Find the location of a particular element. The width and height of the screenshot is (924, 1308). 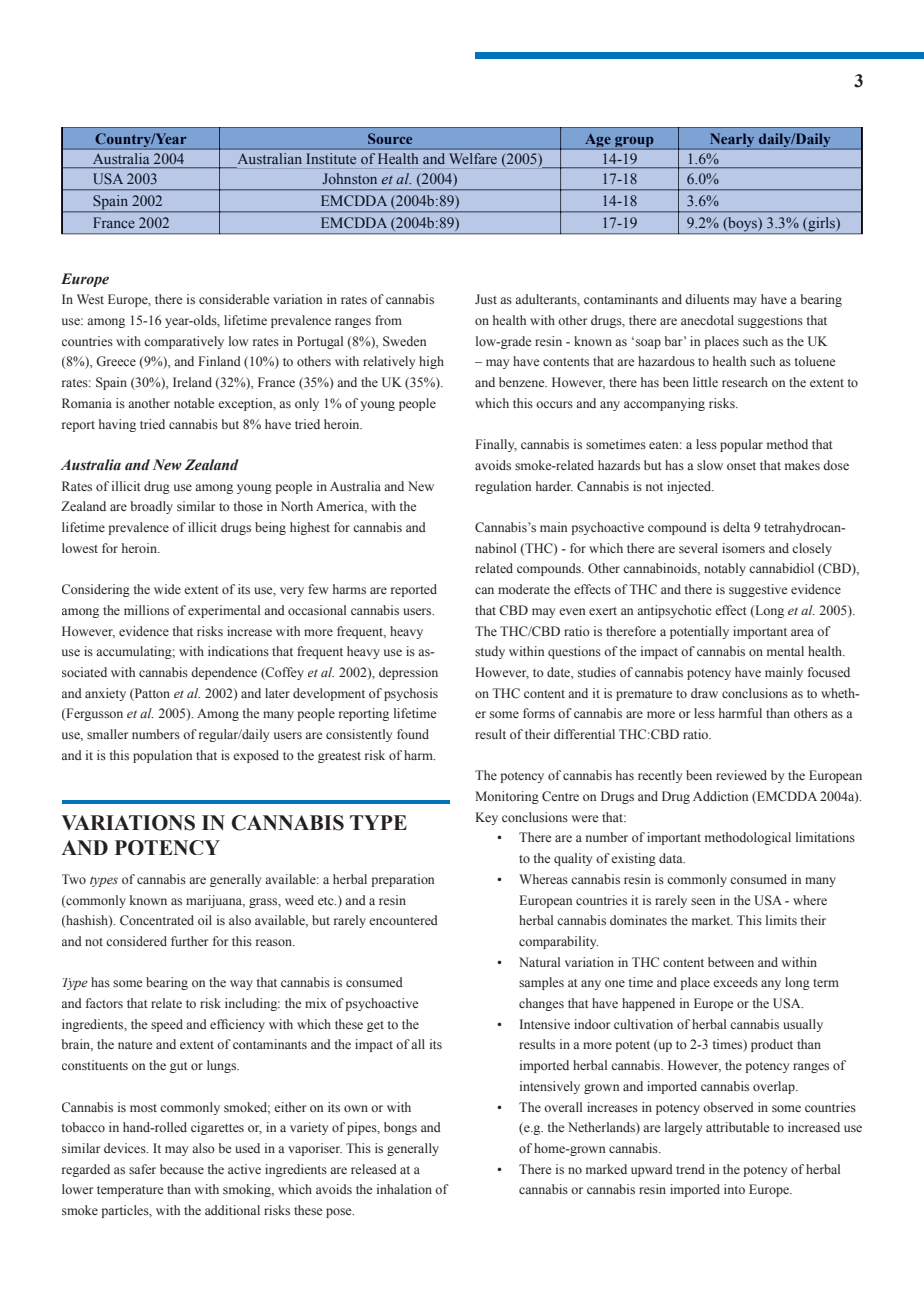

Addiction is located at coordinates (720, 796).
